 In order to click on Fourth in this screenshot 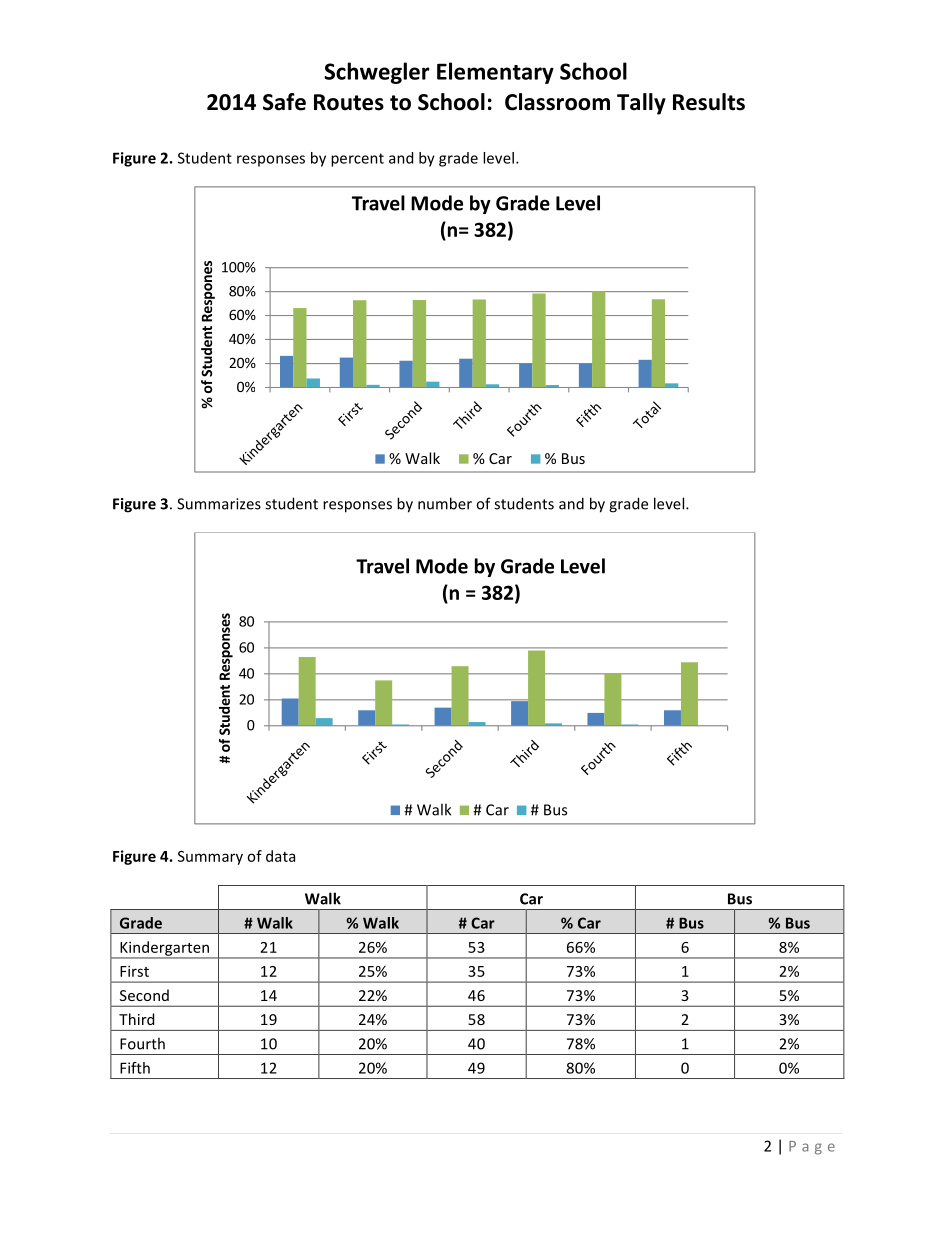, I will do `click(142, 1043)`.
